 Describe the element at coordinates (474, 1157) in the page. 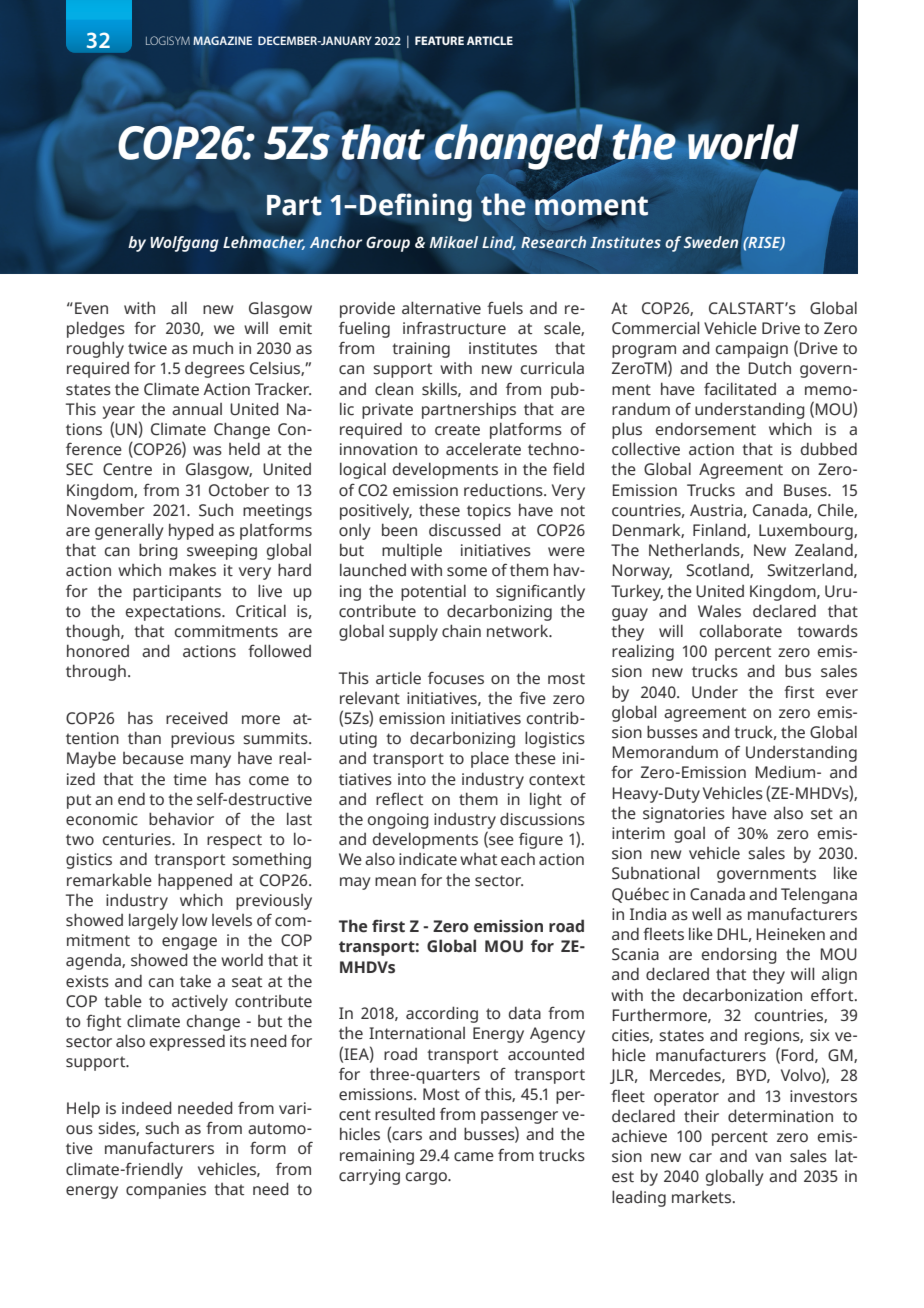

I see `came` at that location.
